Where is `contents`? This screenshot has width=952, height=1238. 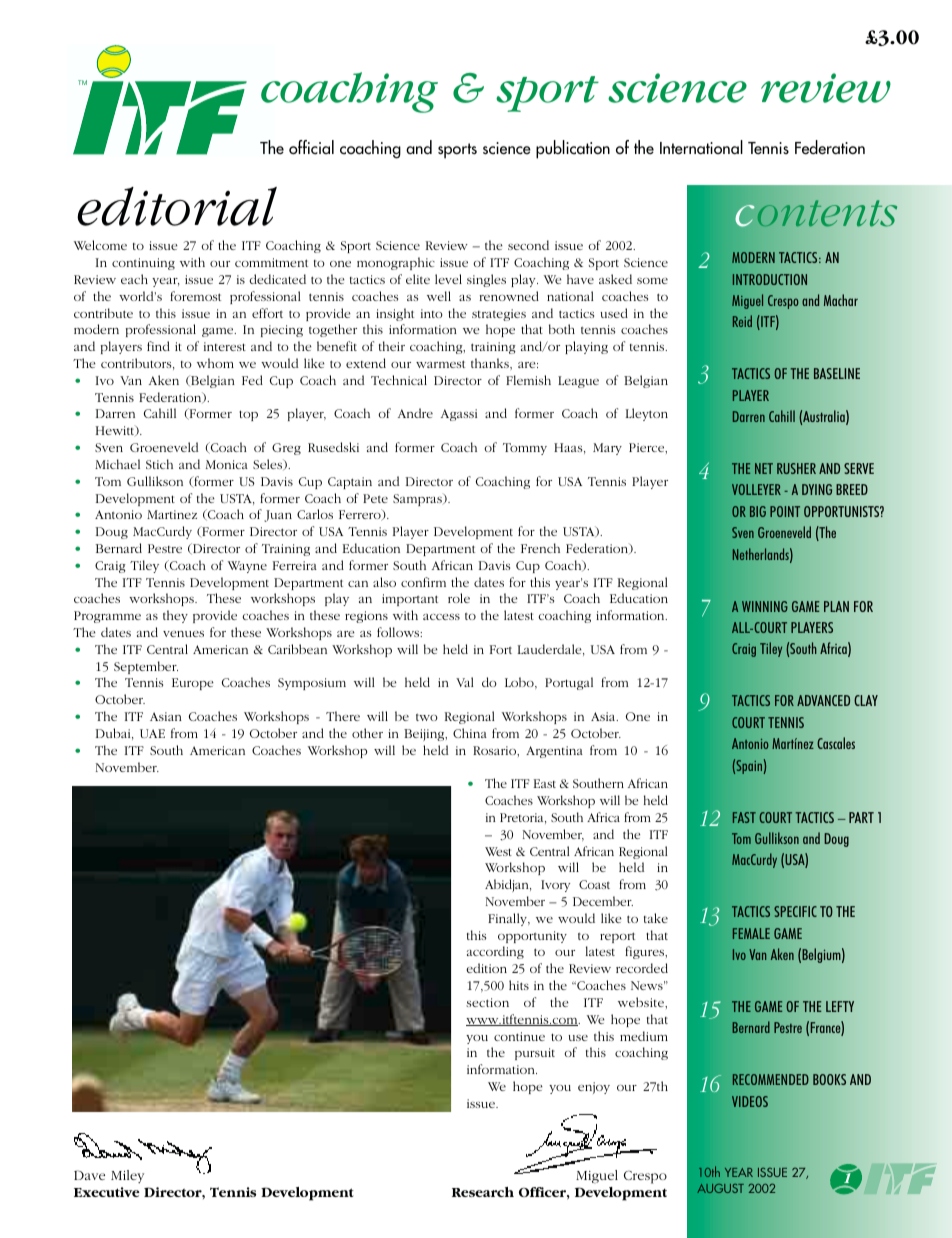 contents is located at coordinates (816, 213).
